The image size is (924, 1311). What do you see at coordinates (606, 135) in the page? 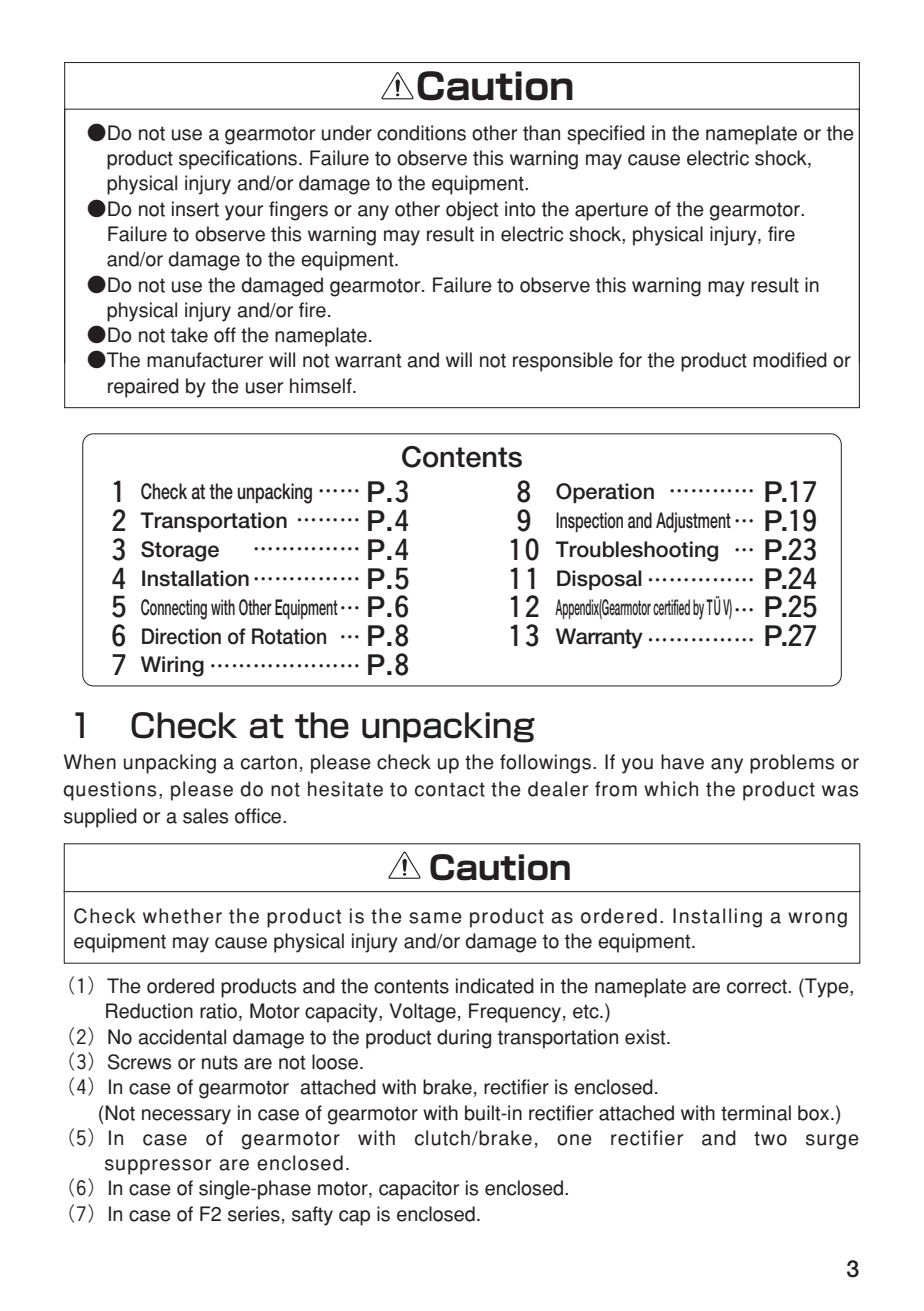
I see `specified` at bounding box center [606, 135].
